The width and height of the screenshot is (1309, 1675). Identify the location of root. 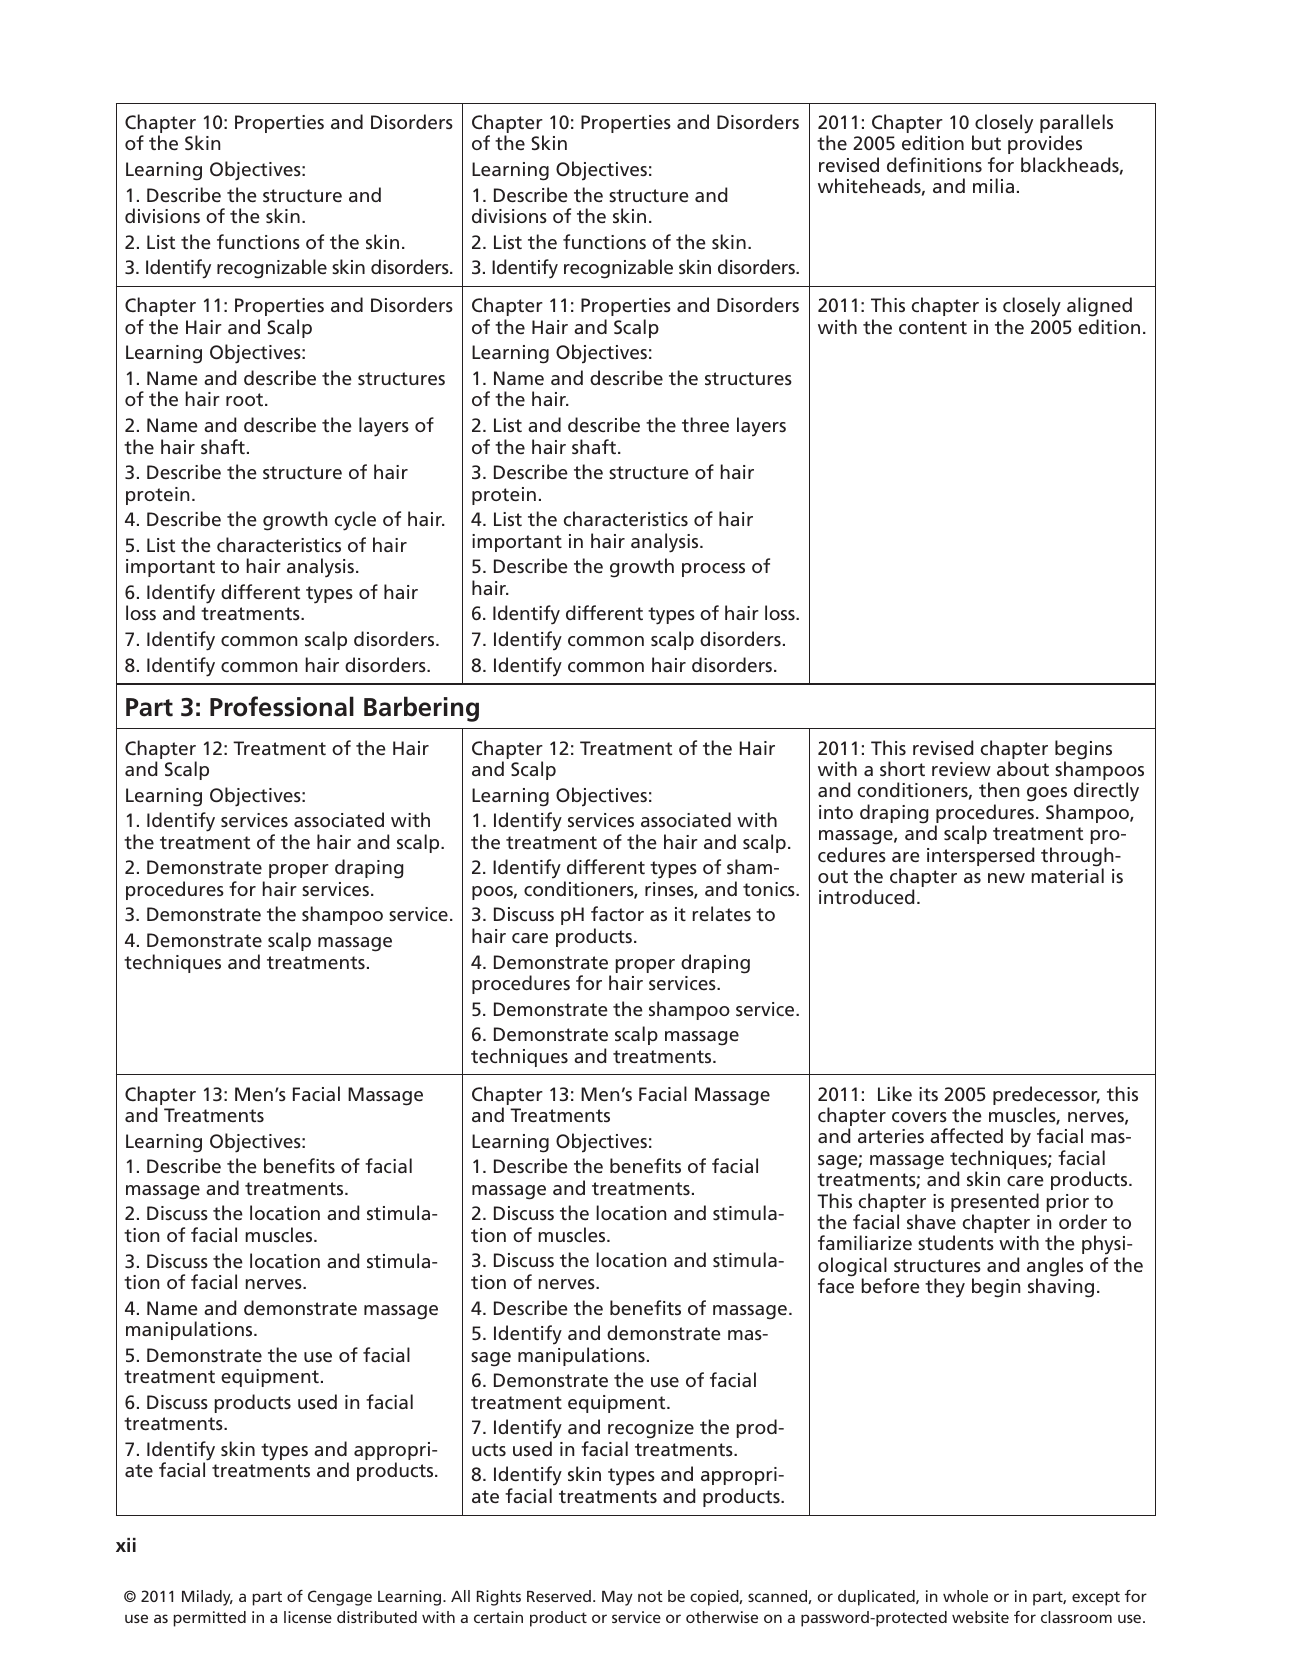
(246, 399).
